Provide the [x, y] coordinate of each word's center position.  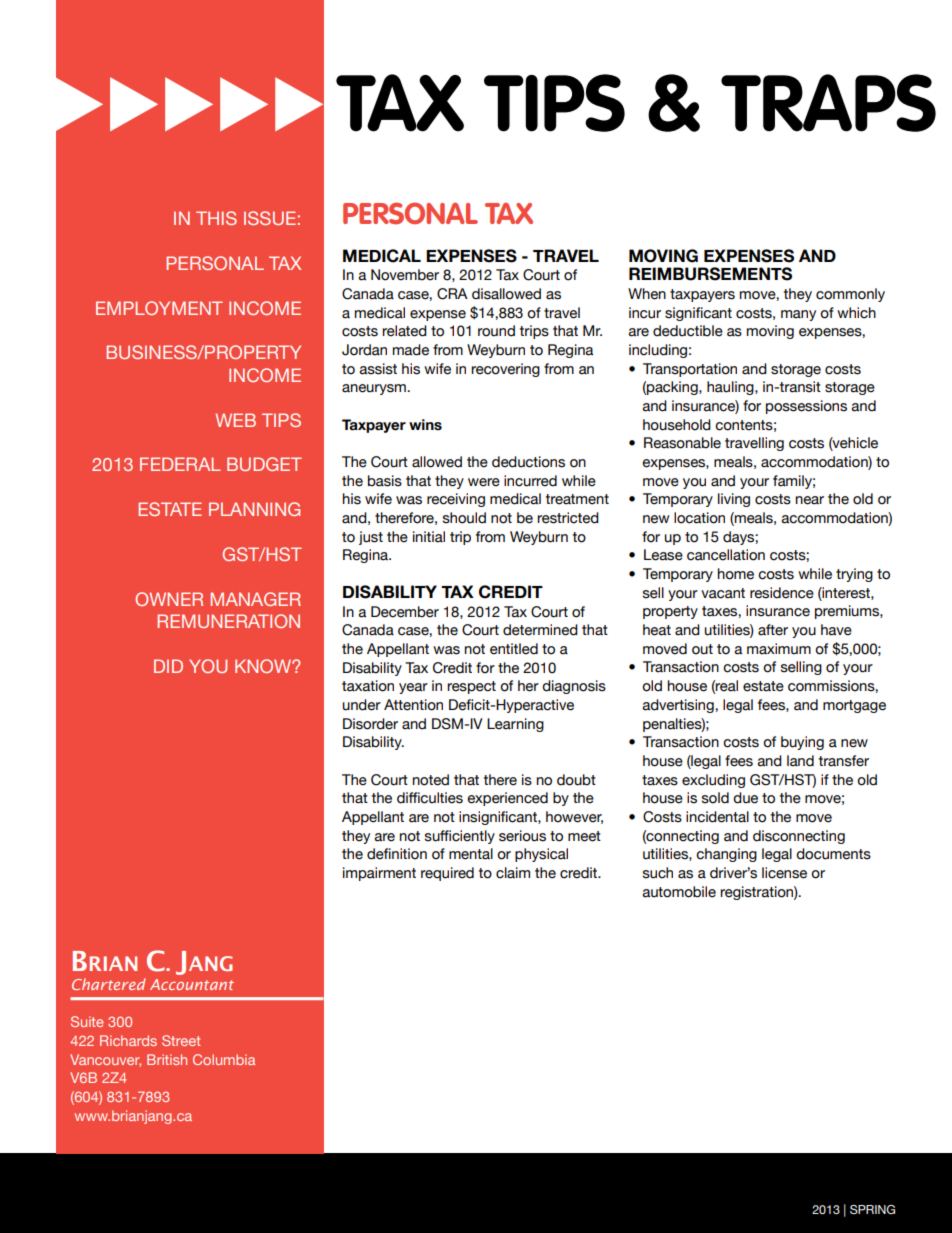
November [405, 275]
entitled [514, 649]
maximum [779, 649]
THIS [216, 218]
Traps [828, 103]
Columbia [224, 1059]
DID [168, 666]
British [167, 1059]
